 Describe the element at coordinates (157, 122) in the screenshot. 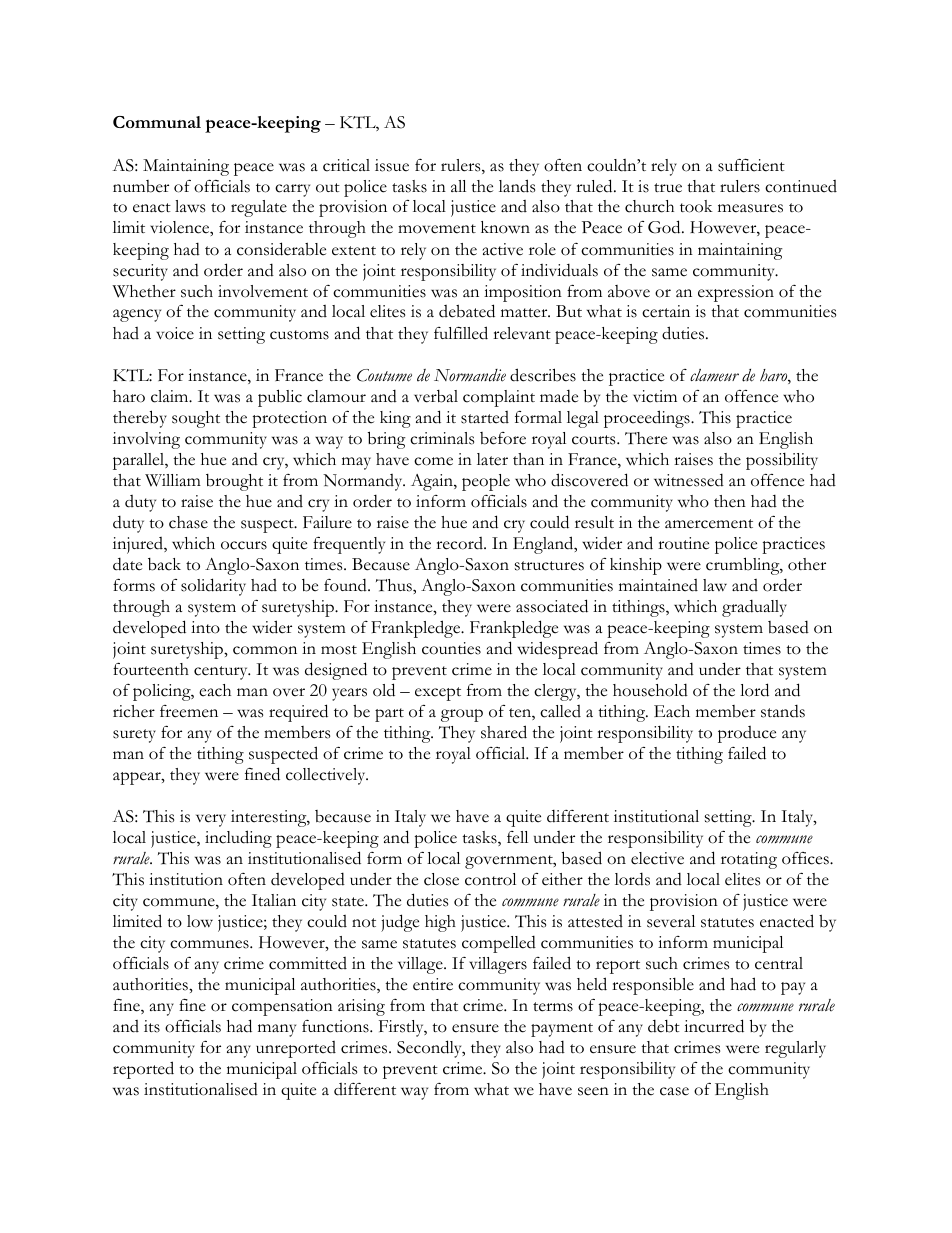

I see `Communal` at that location.
